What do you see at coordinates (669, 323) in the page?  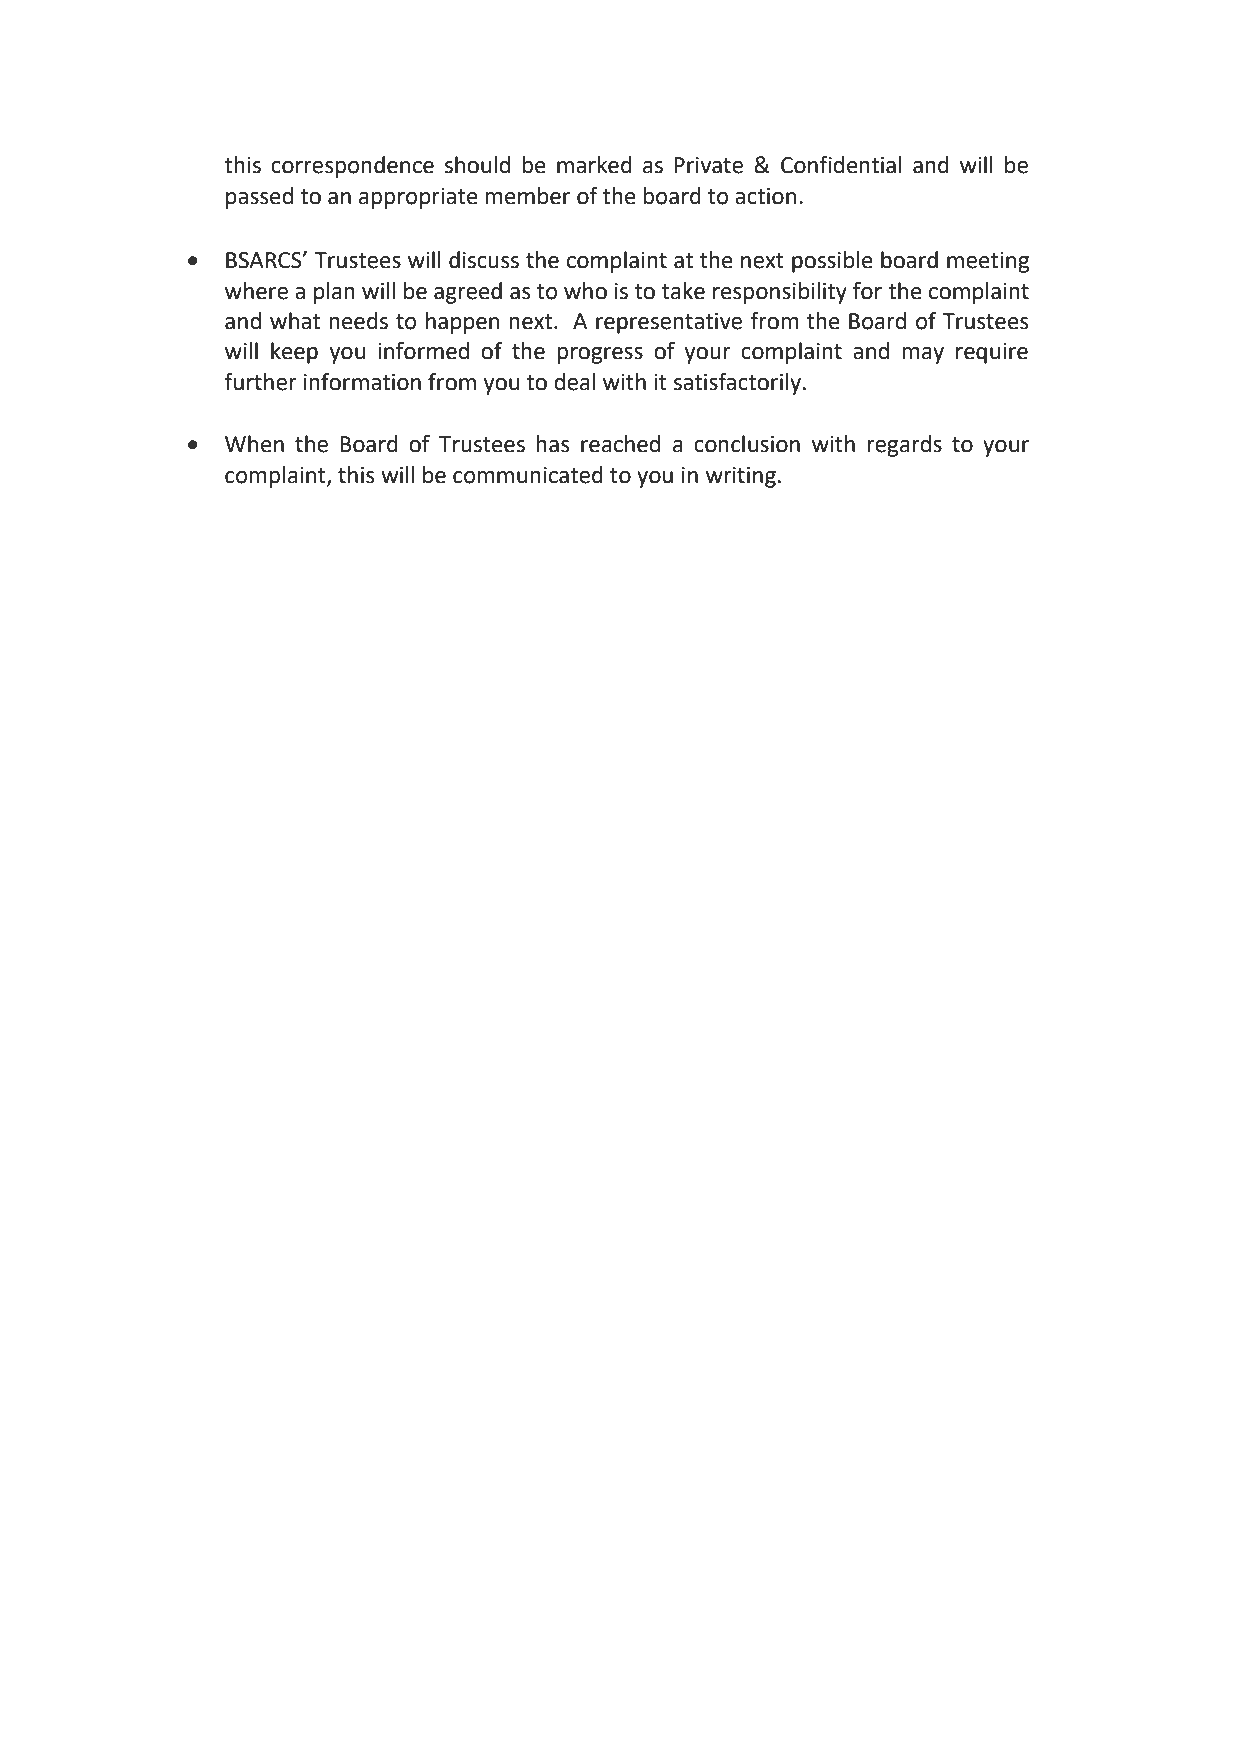 I see `representative` at bounding box center [669, 323].
